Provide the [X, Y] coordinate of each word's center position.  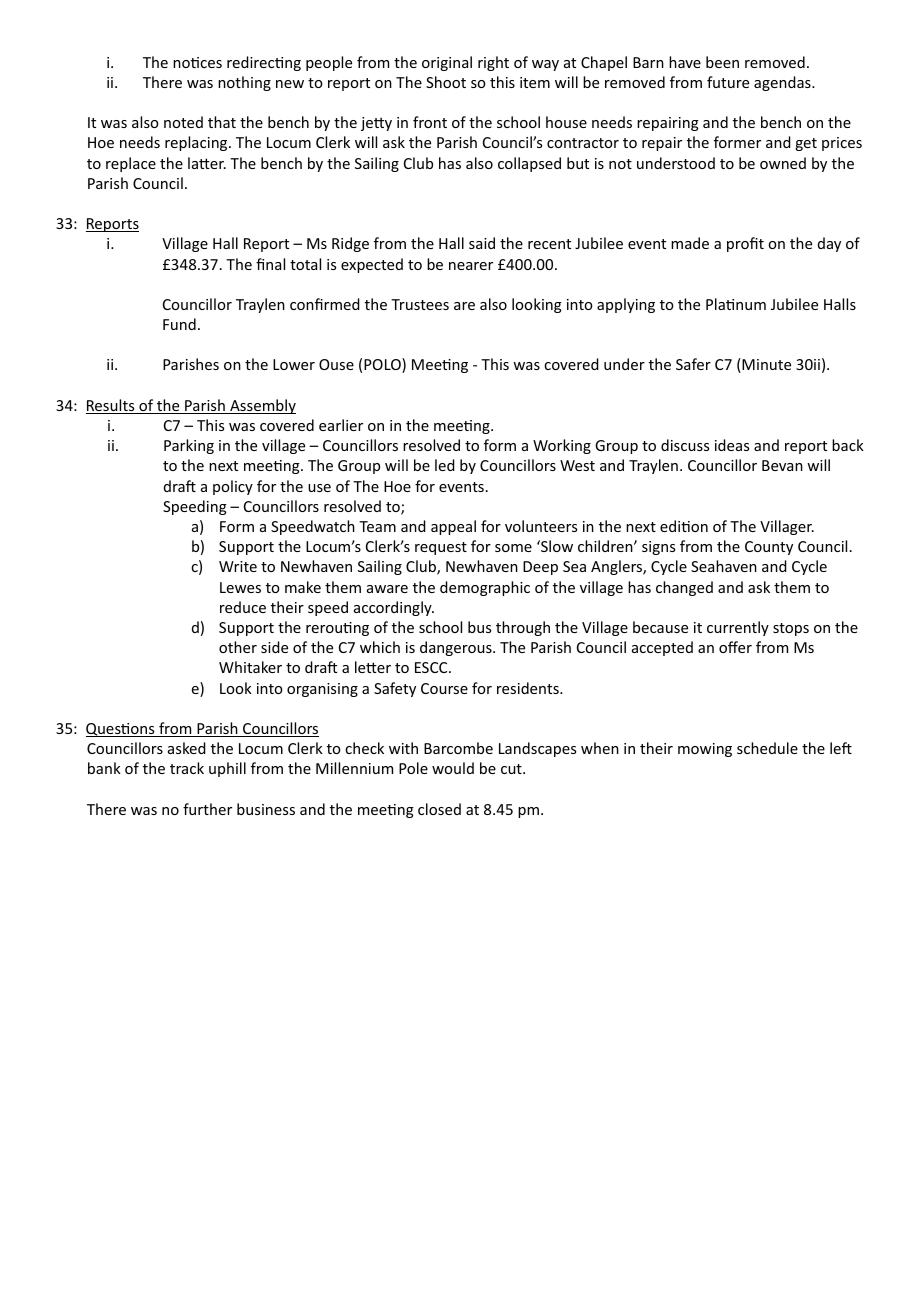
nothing [244, 83]
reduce [243, 607]
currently [738, 628]
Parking [189, 446]
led [445, 465]
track [187, 768]
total [305, 264]
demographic [485, 588]
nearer [471, 266]
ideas [732, 445]
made [690, 243]
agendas [783, 83]
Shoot [446, 82]
